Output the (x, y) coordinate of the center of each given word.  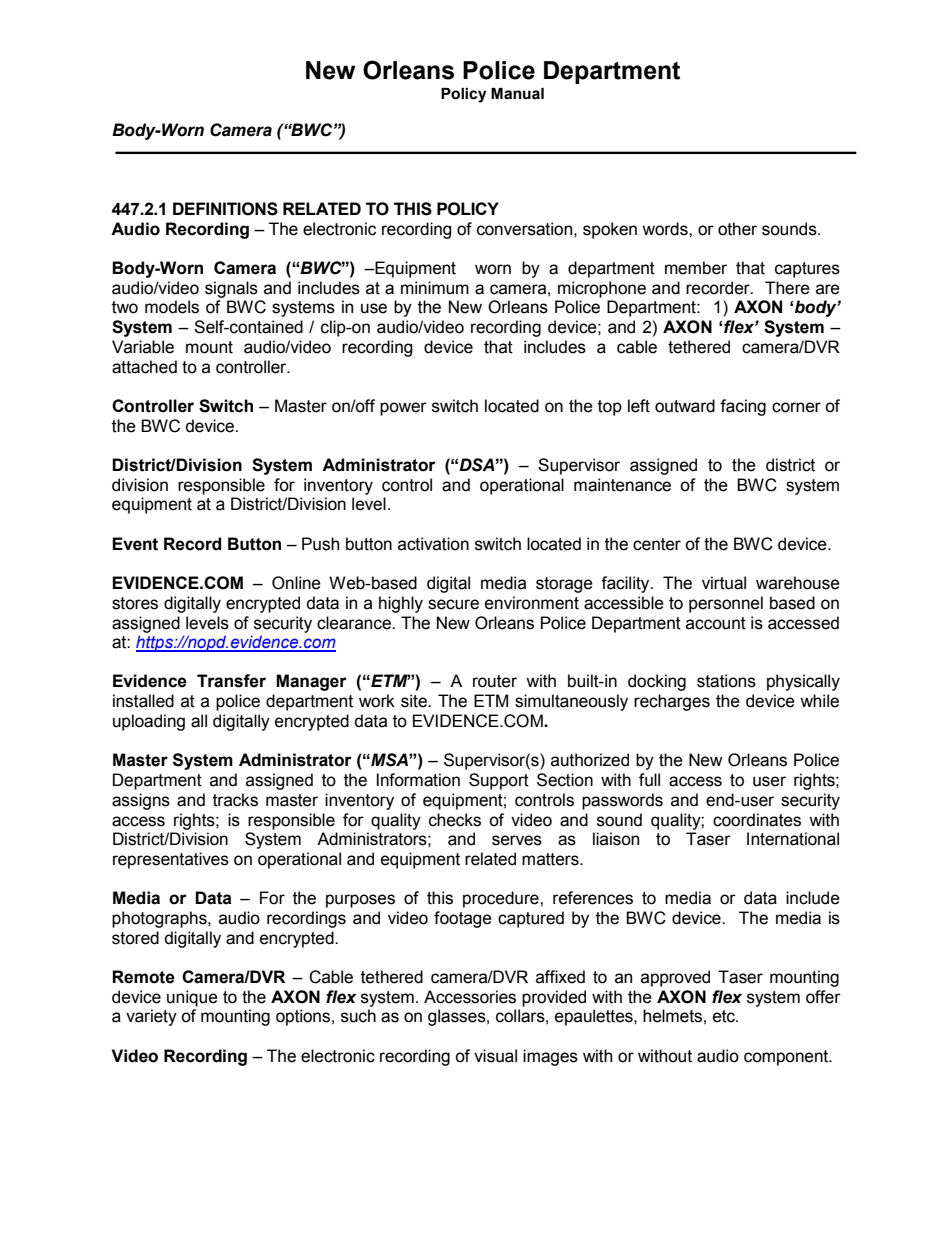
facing (743, 407)
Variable (143, 347)
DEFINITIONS (225, 209)
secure (453, 604)
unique (192, 998)
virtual (724, 583)
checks (455, 820)
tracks (235, 800)
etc (725, 1016)
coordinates (757, 820)
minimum (435, 288)
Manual (517, 94)
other (737, 229)
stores (135, 603)
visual (495, 1056)
